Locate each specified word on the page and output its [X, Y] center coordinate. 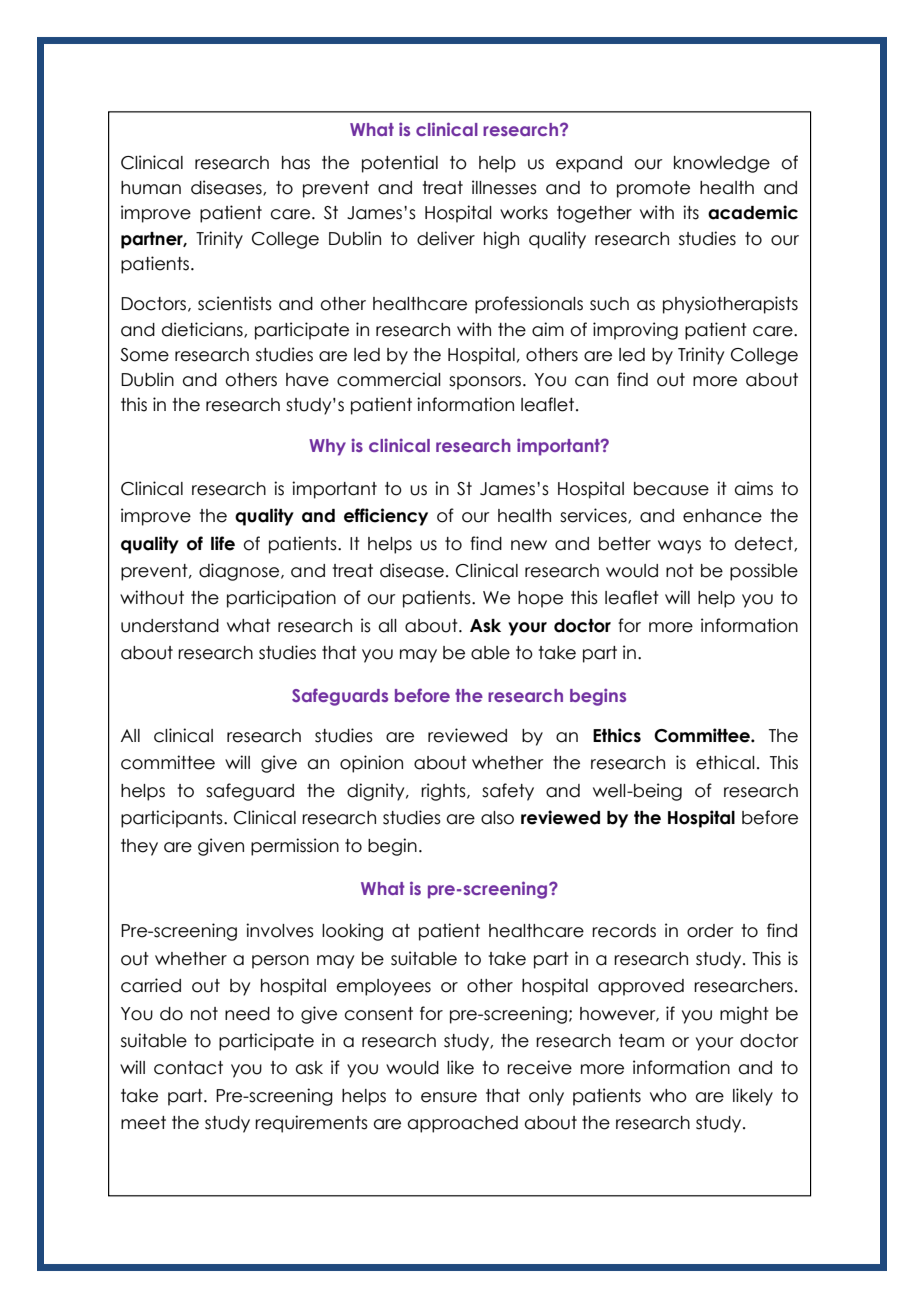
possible [764, 572]
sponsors [485, 383]
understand [170, 626]
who [668, 1096]
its [691, 212]
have [307, 380]
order [710, 931]
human [151, 188]
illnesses [504, 187]
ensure [449, 1097]
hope [540, 599]
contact [188, 1068]
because [671, 489]
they [139, 847]
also [497, 818]
